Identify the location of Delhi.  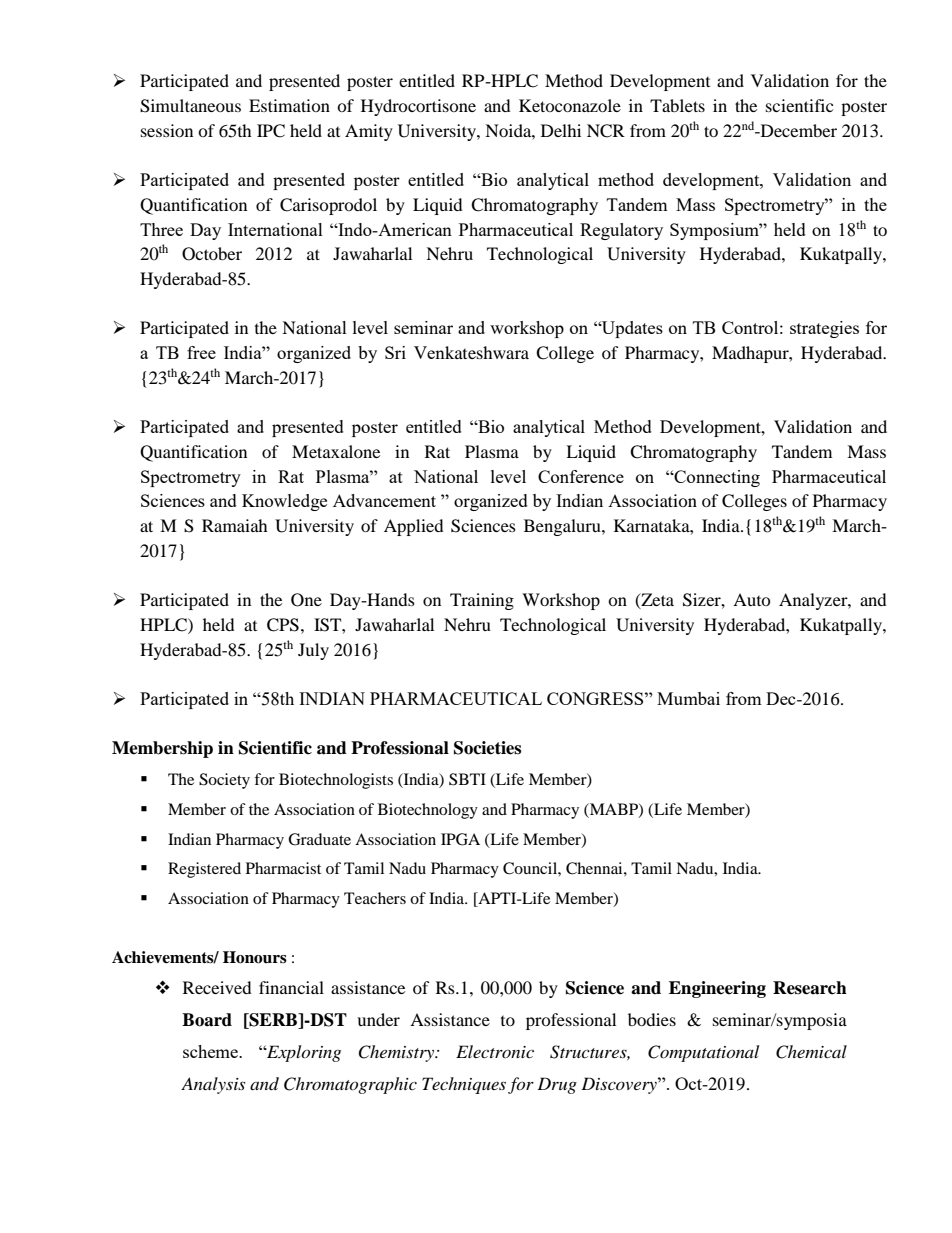
(561, 130).
